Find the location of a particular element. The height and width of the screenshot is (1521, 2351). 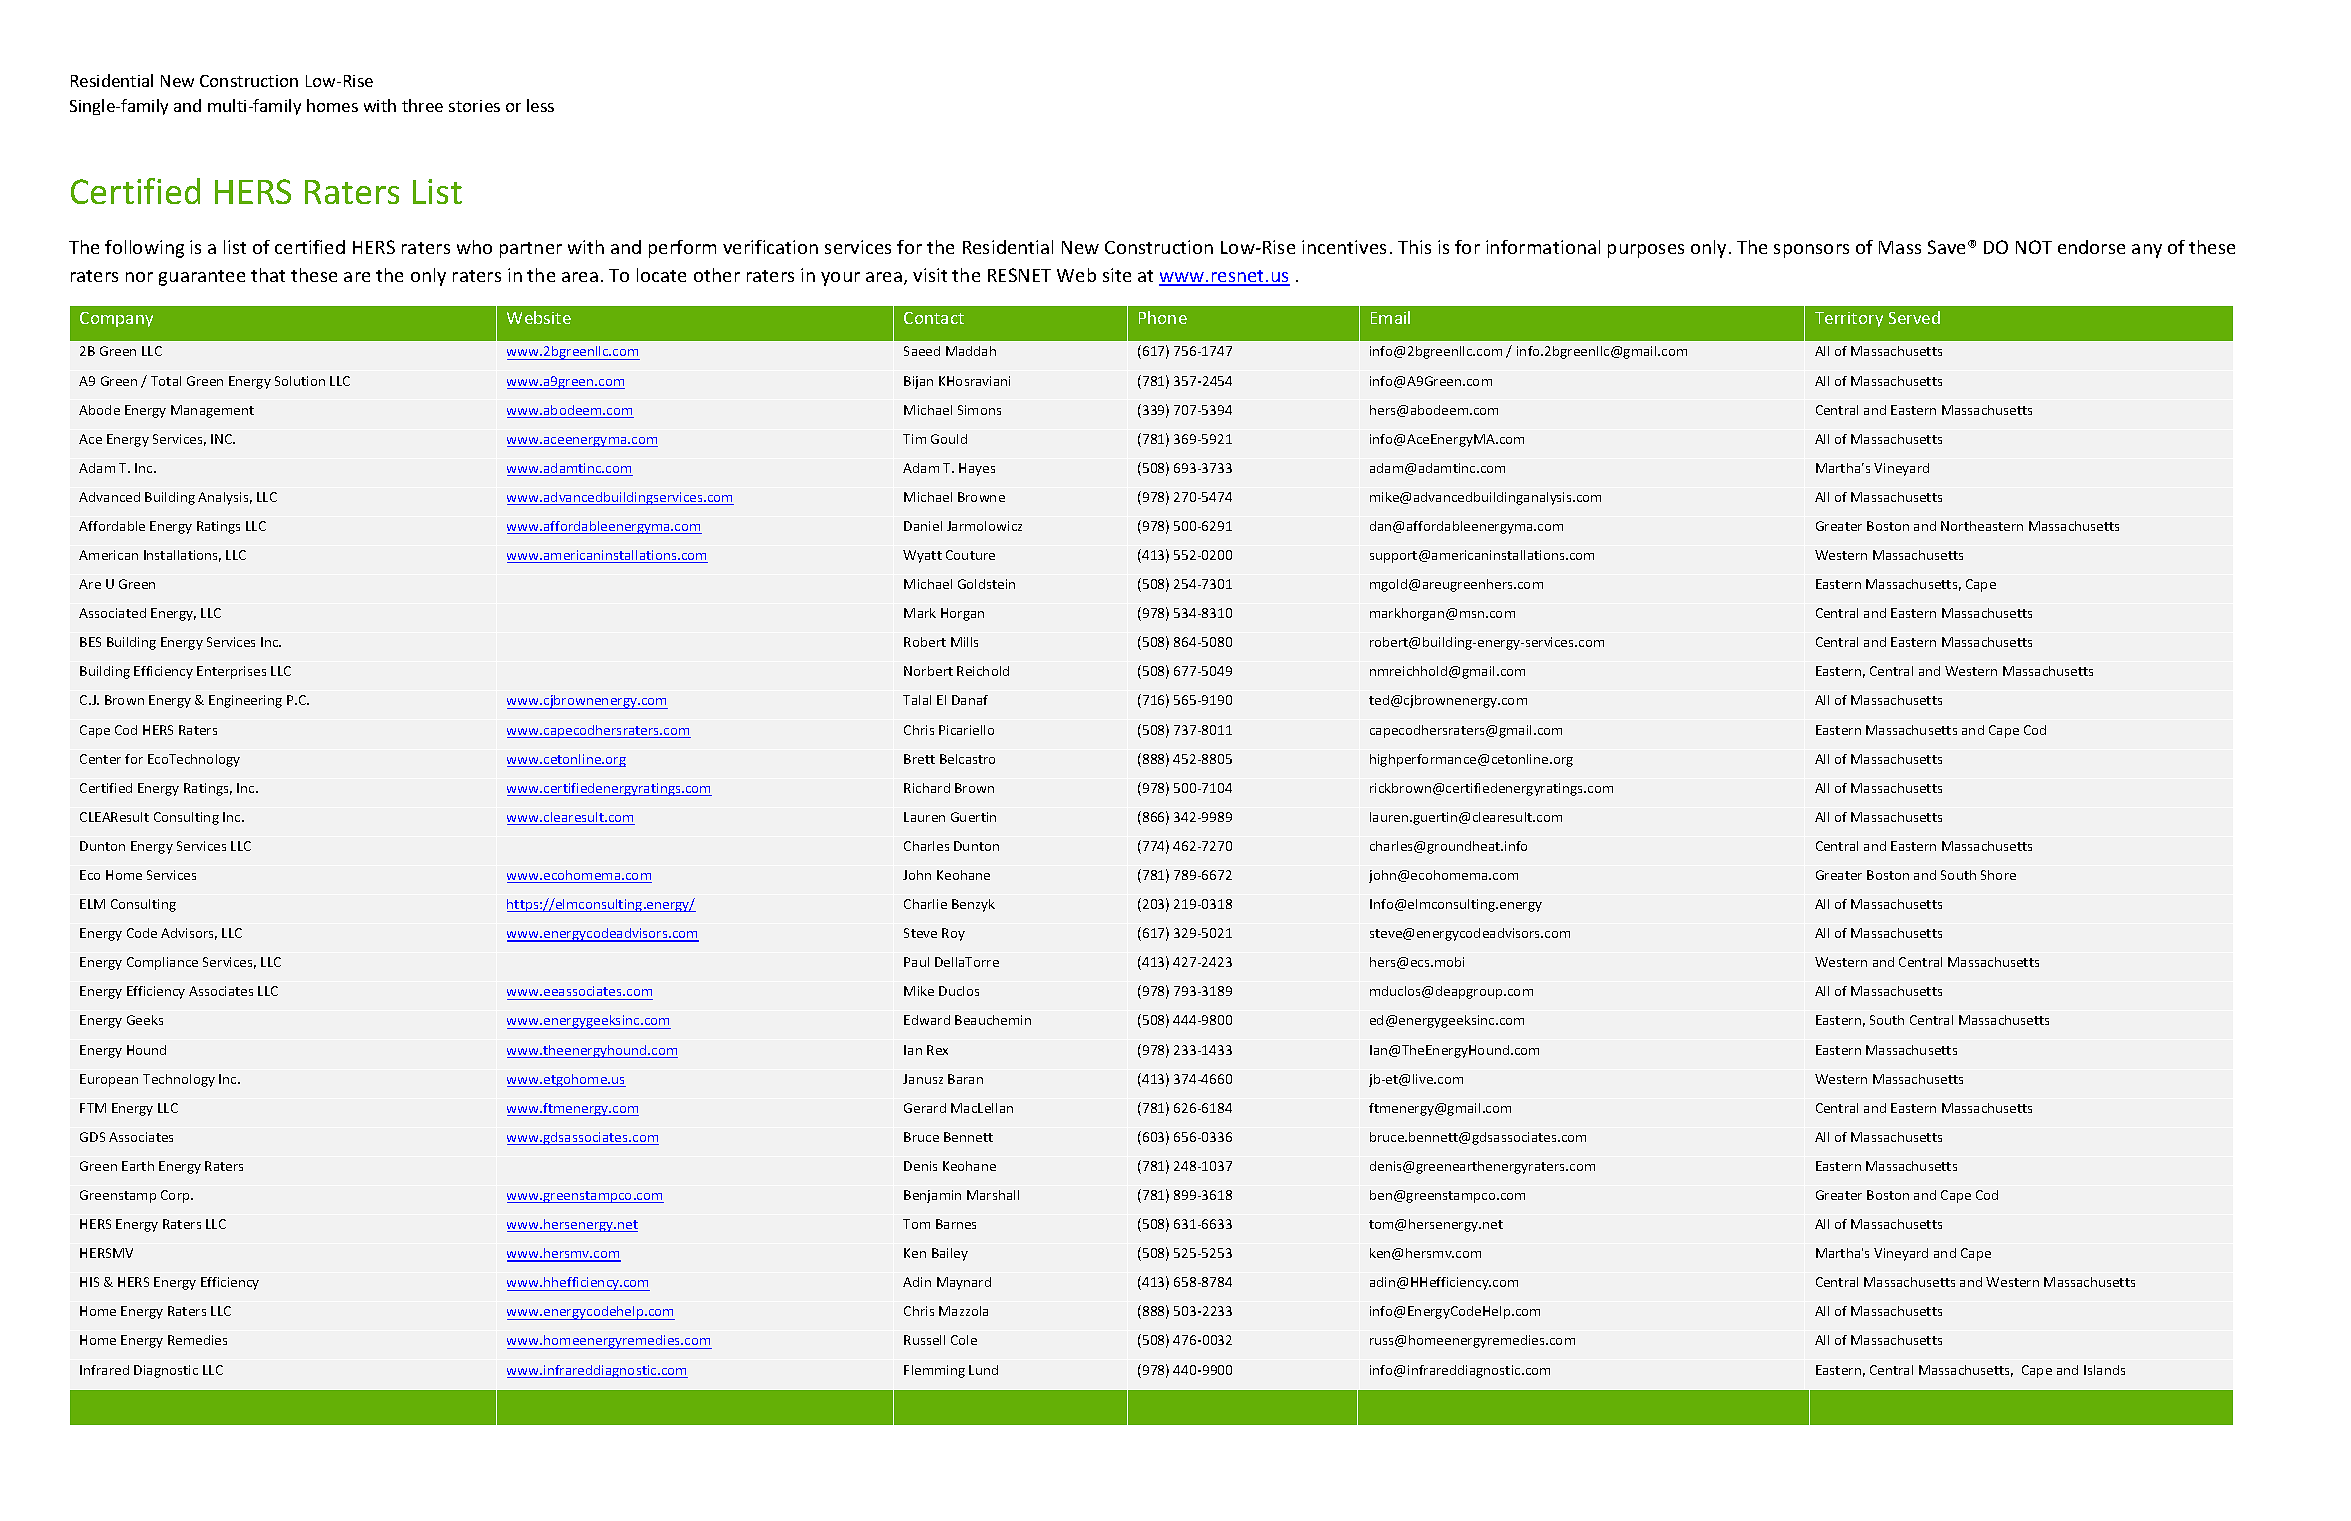

three is located at coordinates (422, 105).
